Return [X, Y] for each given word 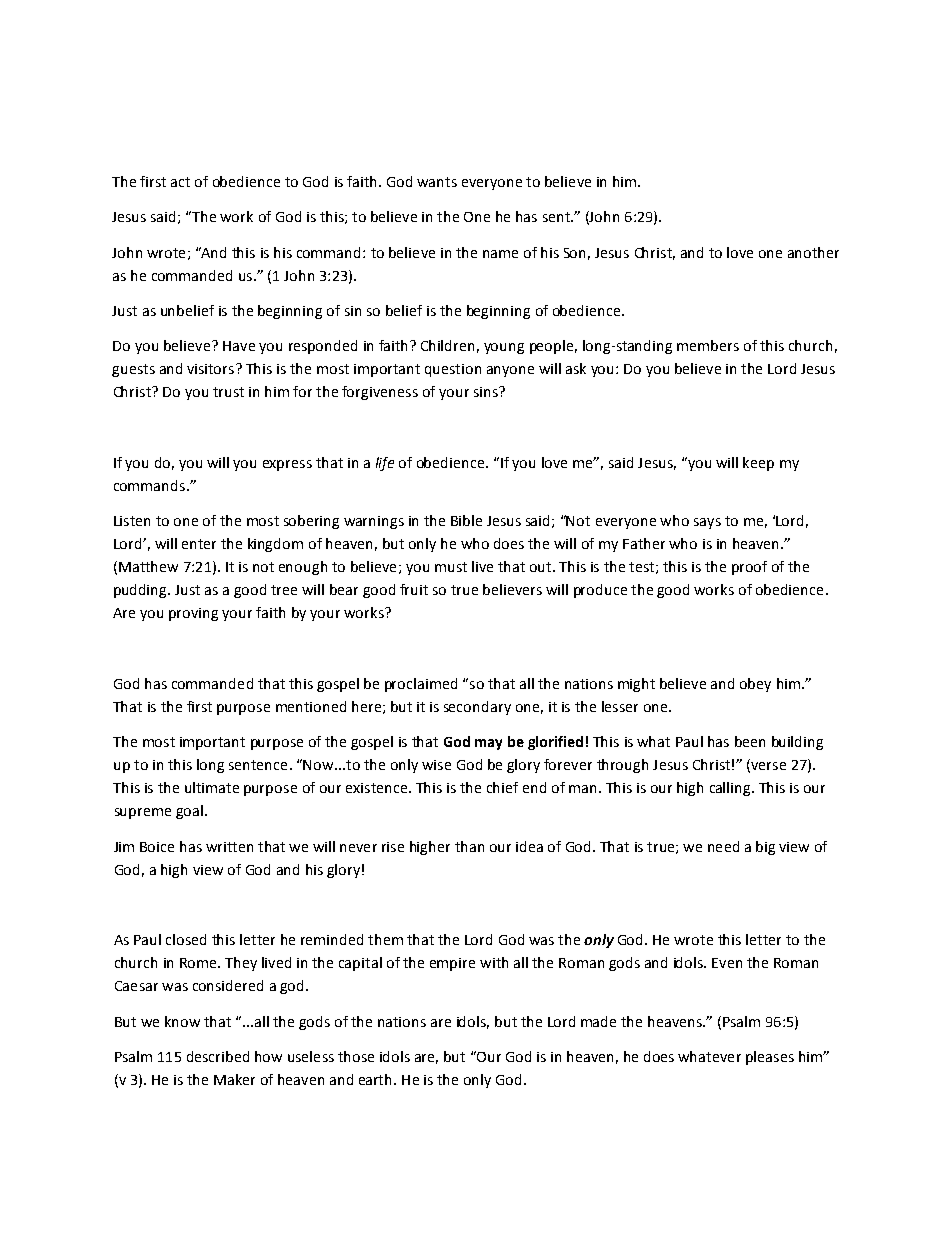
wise [436, 765]
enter [199, 544]
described [218, 1056]
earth [377, 1079]
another [813, 252]
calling [731, 789]
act [180, 182]
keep [758, 464]
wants [437, 182]
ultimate [212, 787]
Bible [466, 520]
